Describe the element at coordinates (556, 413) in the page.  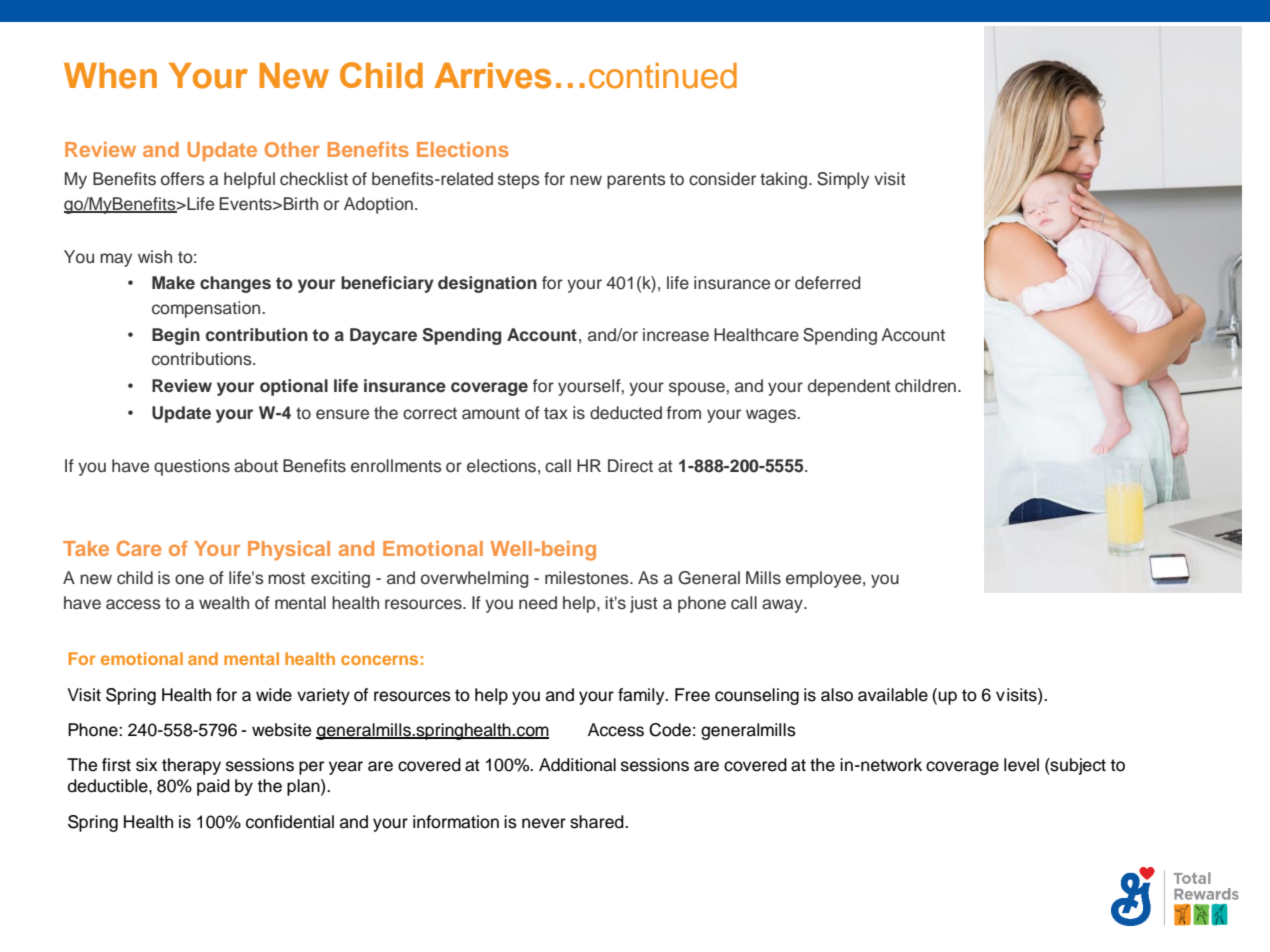
I see `tax` at that location.
